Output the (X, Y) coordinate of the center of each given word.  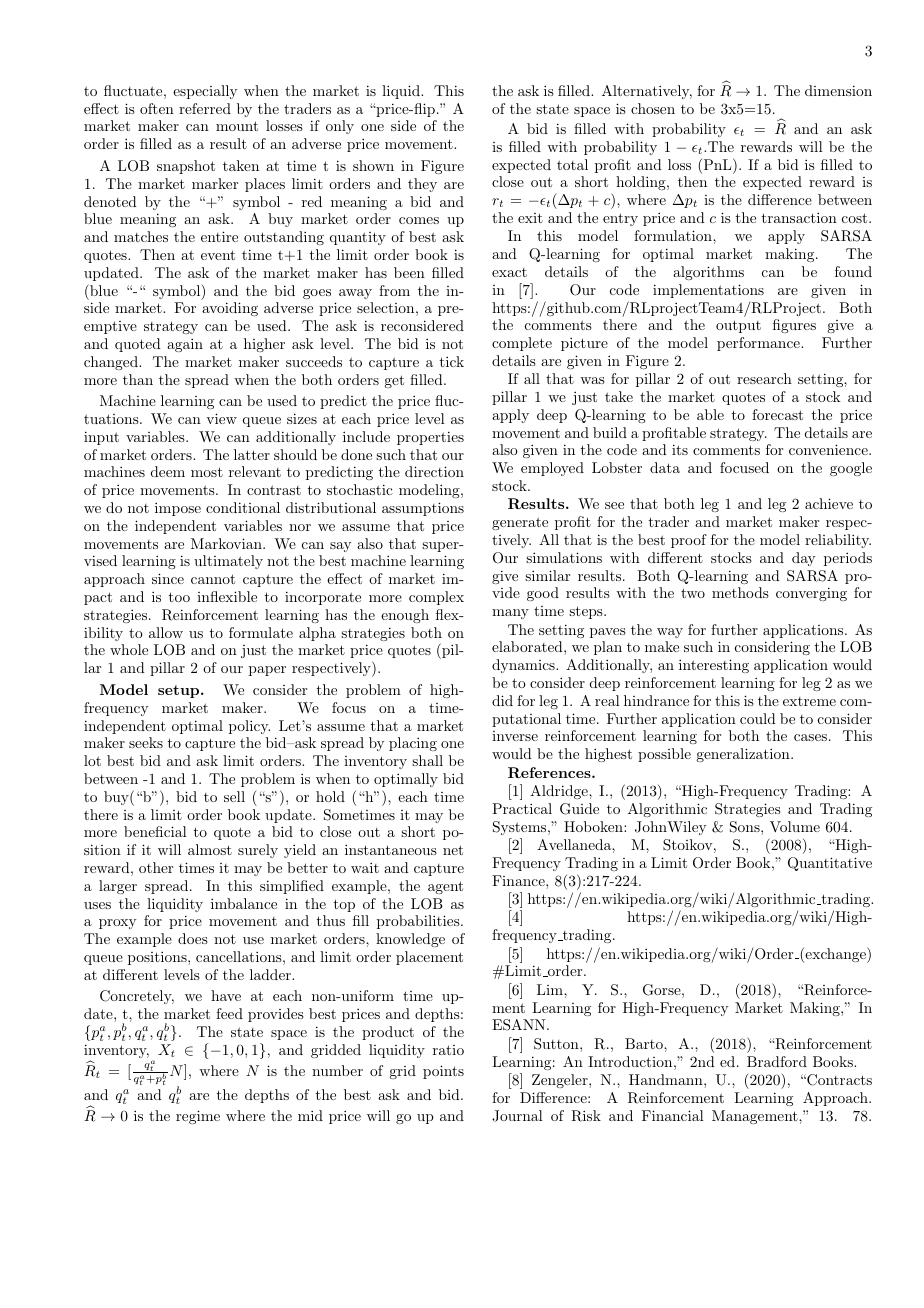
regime (198, 1117)
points (443, 1072)
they (422, 185)
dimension (838, 90)
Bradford (777, 1061)
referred (205, 108)
